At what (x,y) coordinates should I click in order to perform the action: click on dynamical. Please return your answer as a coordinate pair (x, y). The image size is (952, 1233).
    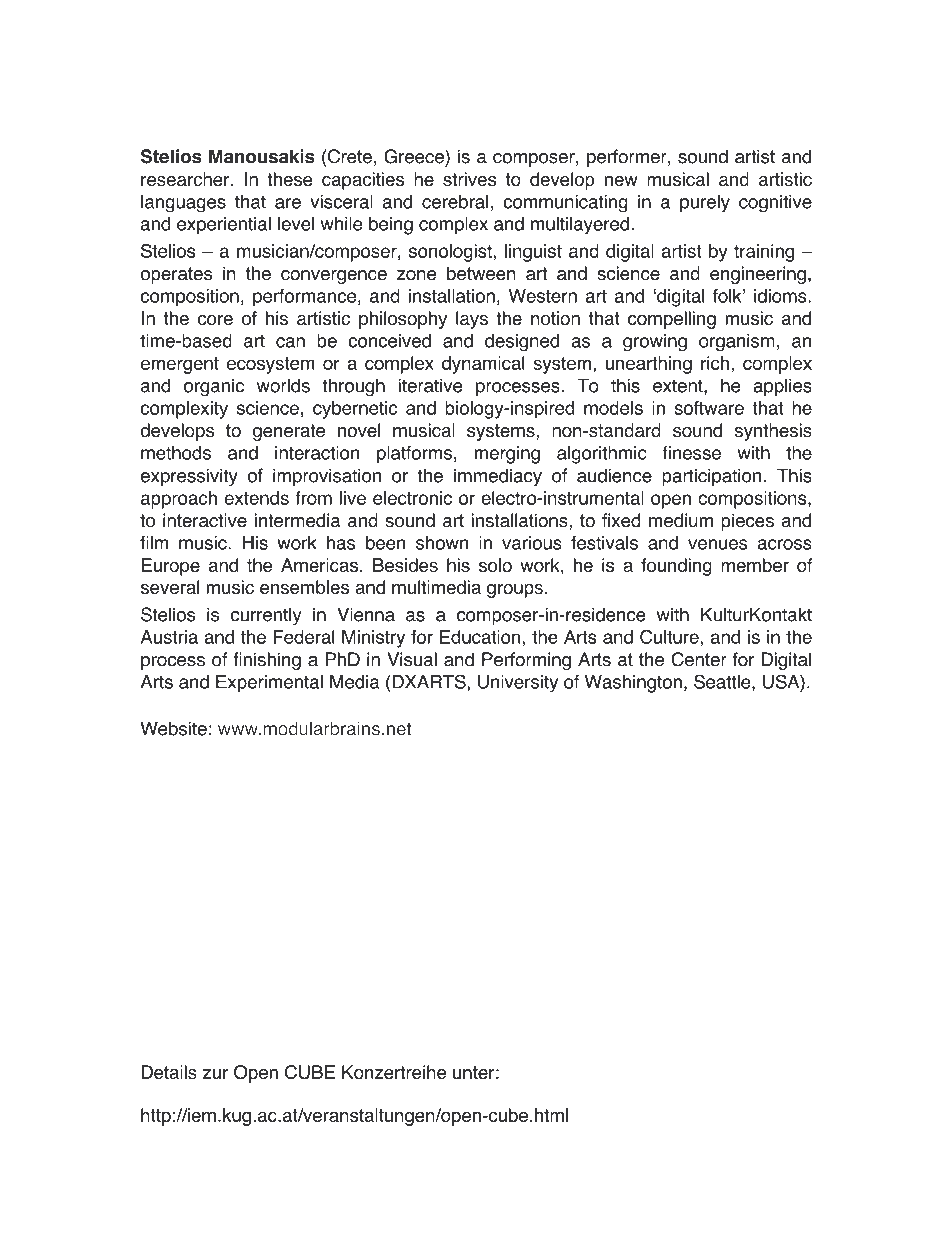
    Looking at the image, I should click on (483, 365).
